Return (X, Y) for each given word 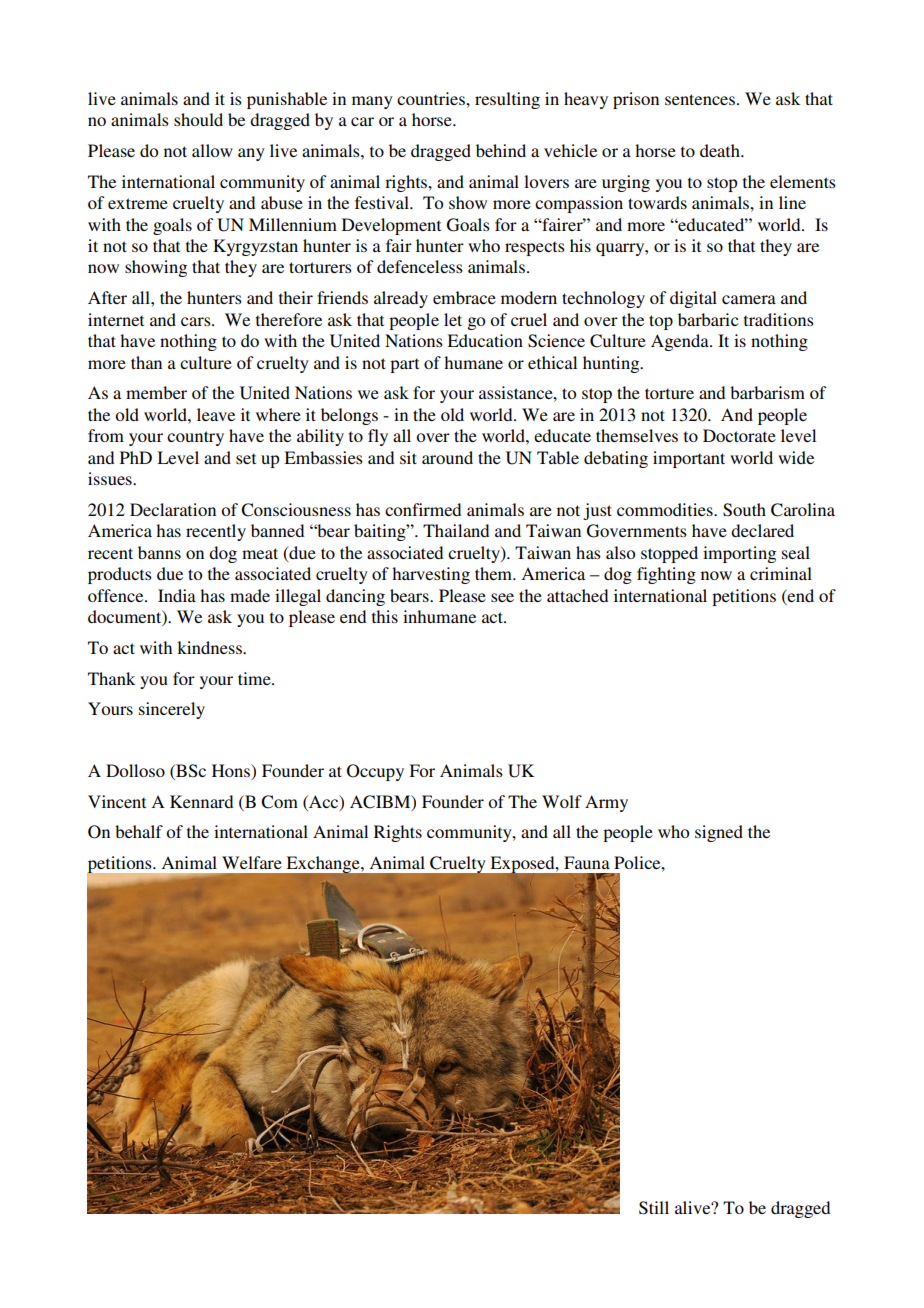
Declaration (173, 509)
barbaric (708, 319)
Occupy (375, 772)
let (453, 319)
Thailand (456, 530)
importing (739, 554)
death (721, 150)
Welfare (252, 862)
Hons (232, 771)
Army (606, 803)
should (198, 119)
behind (501, 150)
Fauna (587, 862)
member (156, 392)
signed (719, 833)
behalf (139, 831)
